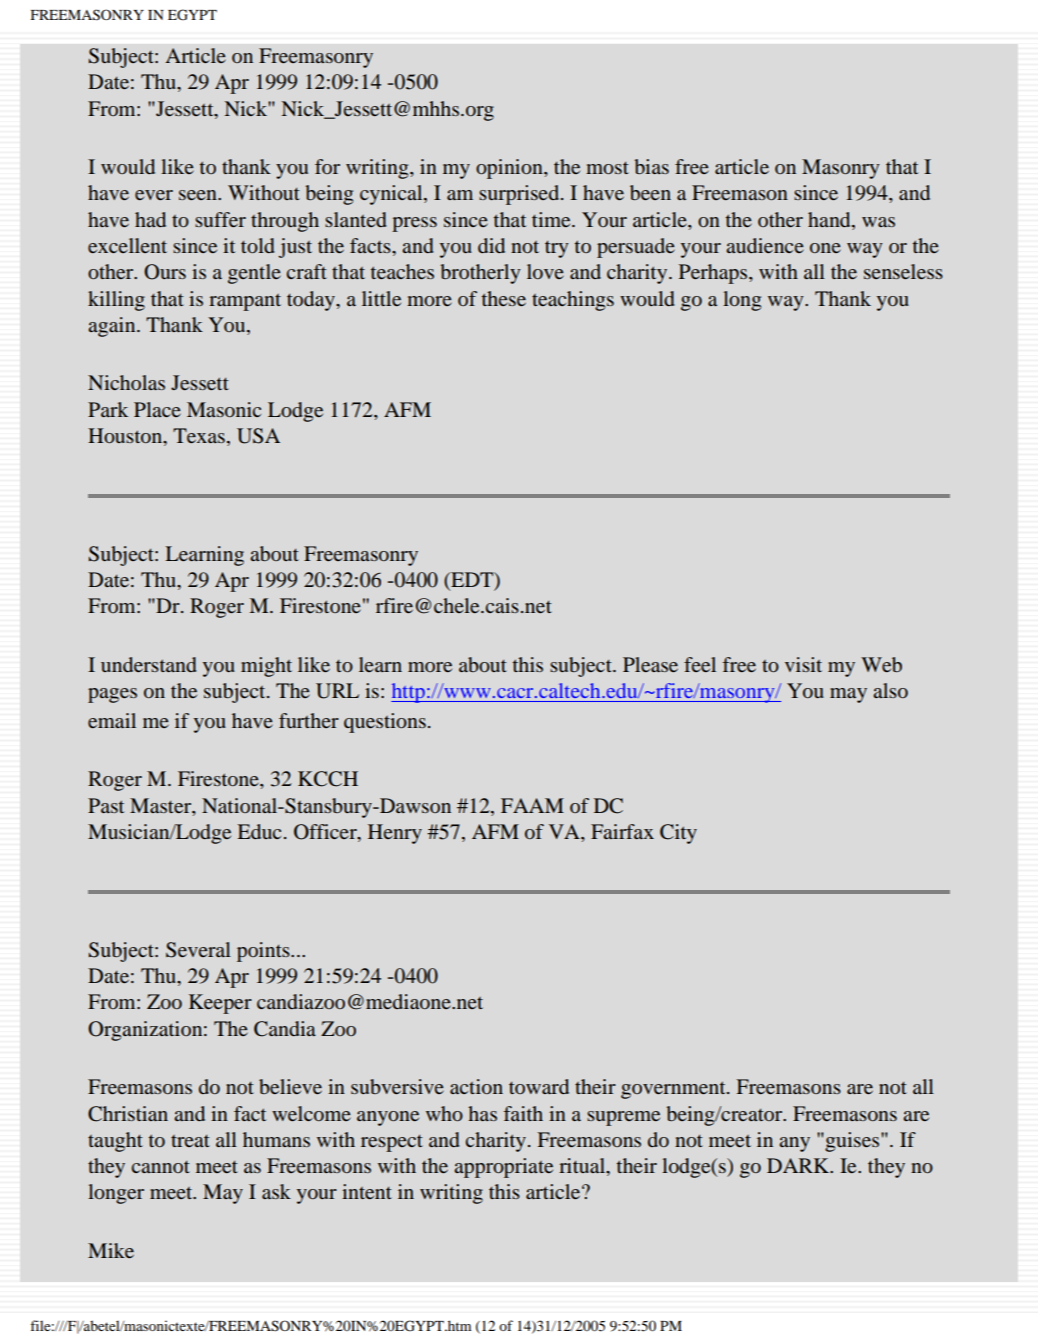  I want to click on understand, so click(149, 664).
